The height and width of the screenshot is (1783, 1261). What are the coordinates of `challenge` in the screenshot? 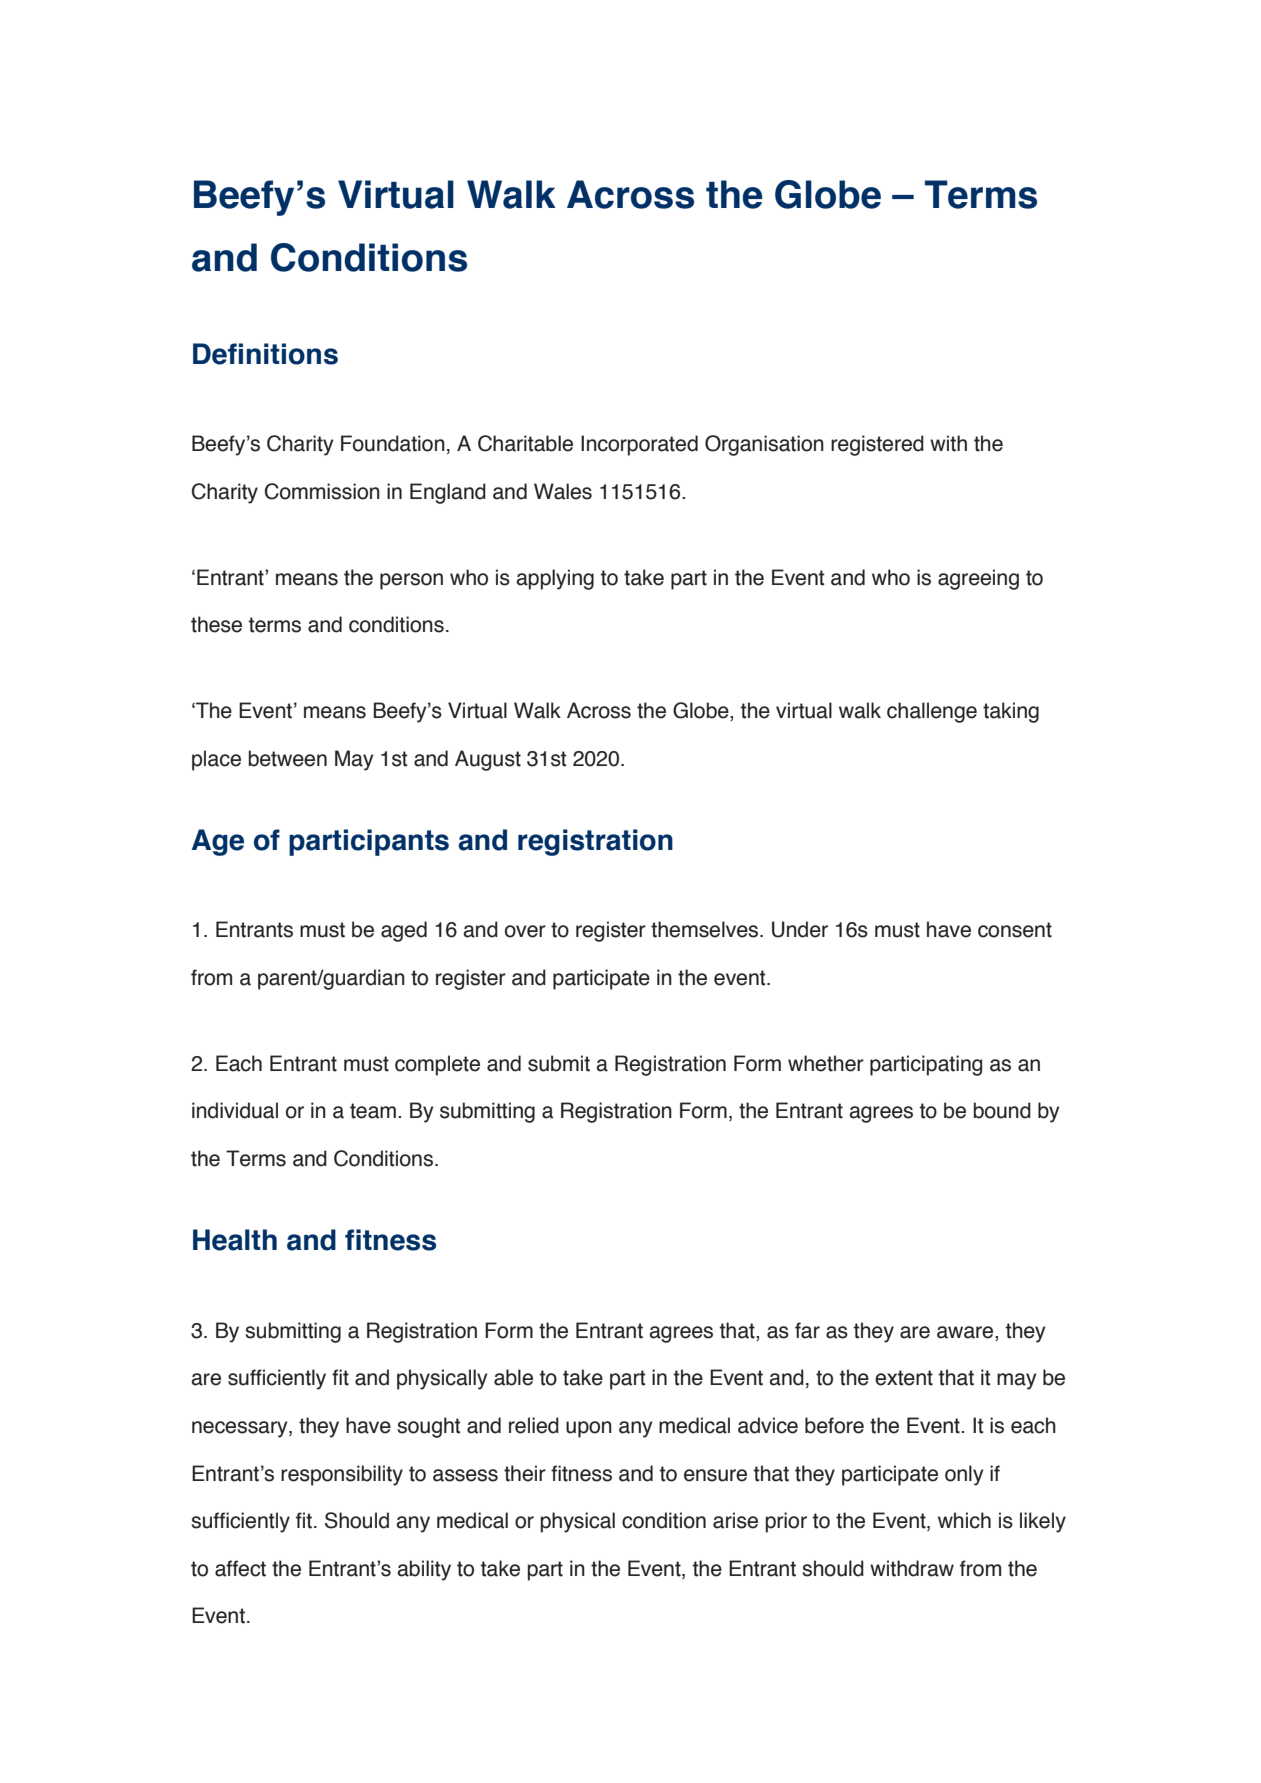 It's located at (932, 712).
